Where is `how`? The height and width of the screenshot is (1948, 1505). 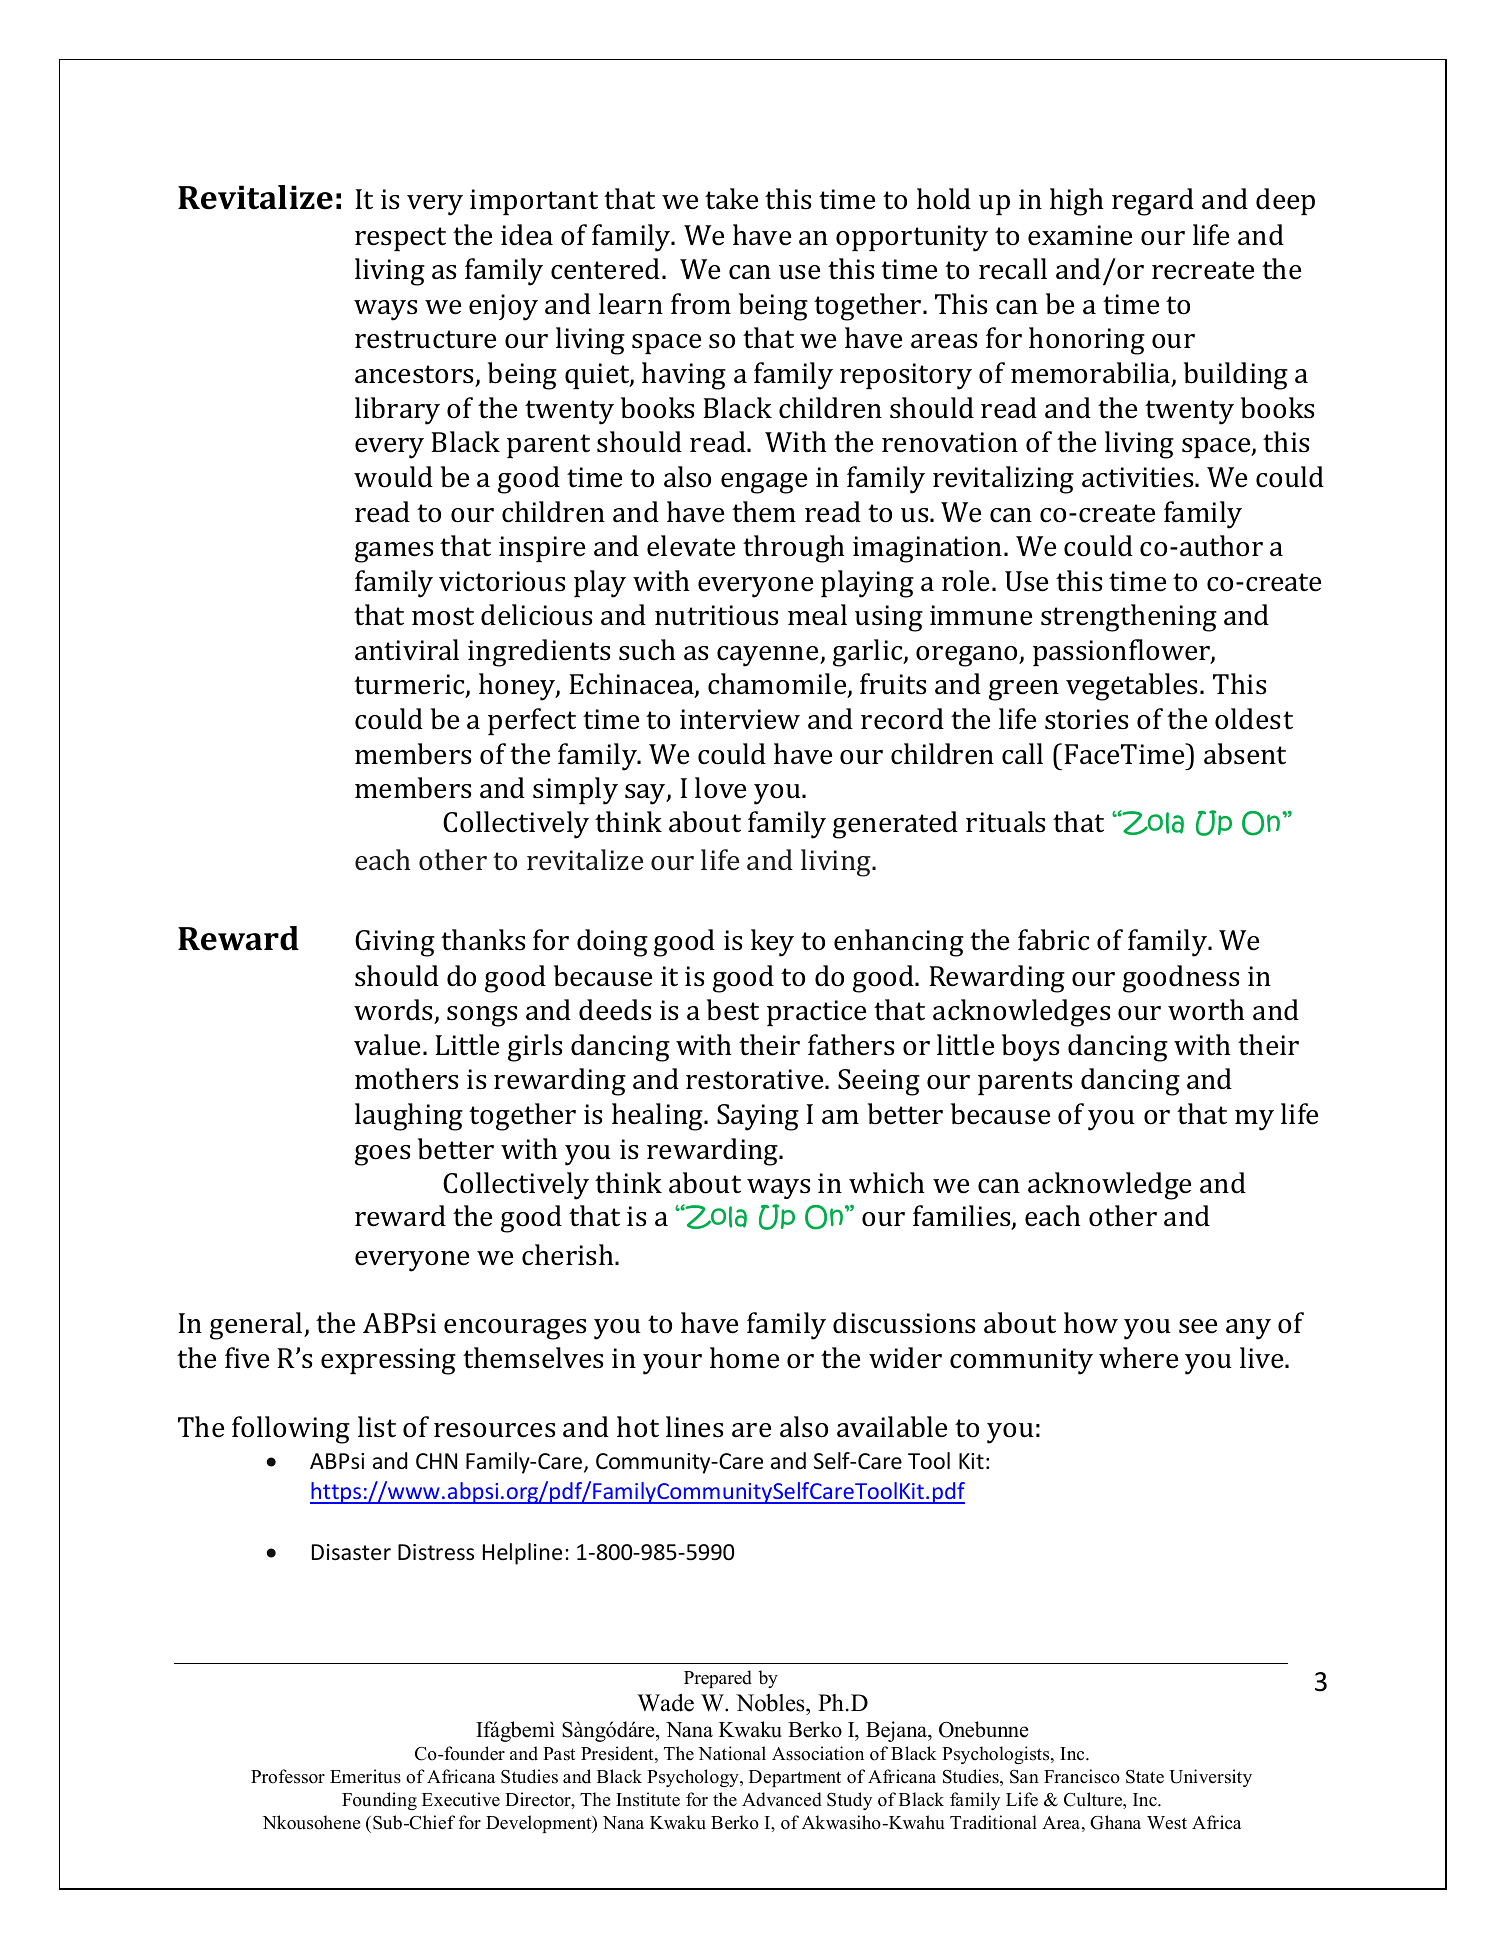
how is located at coordinates (1091, 1323).
